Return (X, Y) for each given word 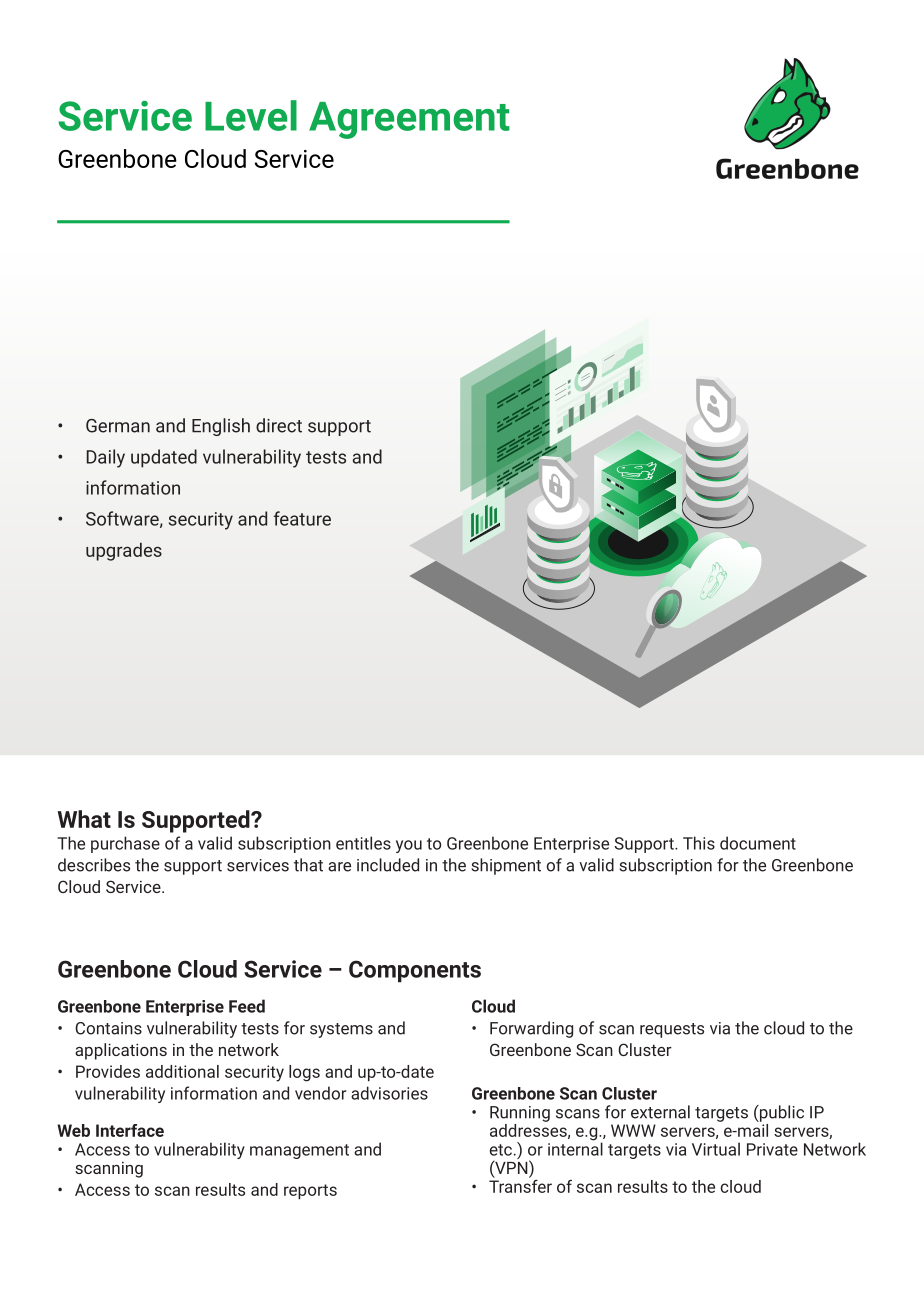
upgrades (124, 552)
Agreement (409, 120)
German (118, 426)
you (409, 846)
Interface (130, 1130)
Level (251, 115)
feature (302, 518)
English (221, 427)
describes (94, 865)
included (388, 865)
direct (279, 425)
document (758, 843)
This (699, 843)
